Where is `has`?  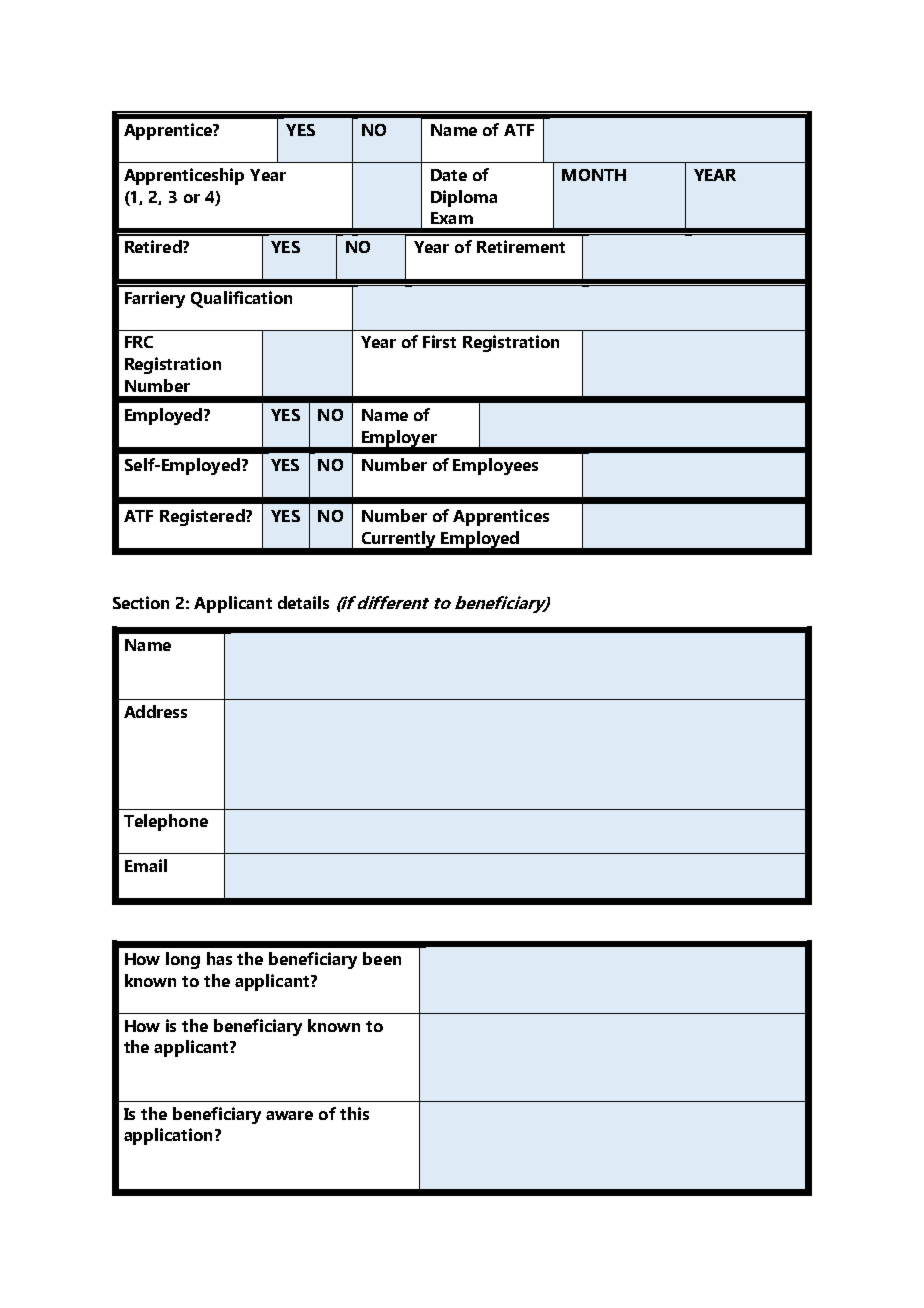 has is located at coordinates (219, 958).
